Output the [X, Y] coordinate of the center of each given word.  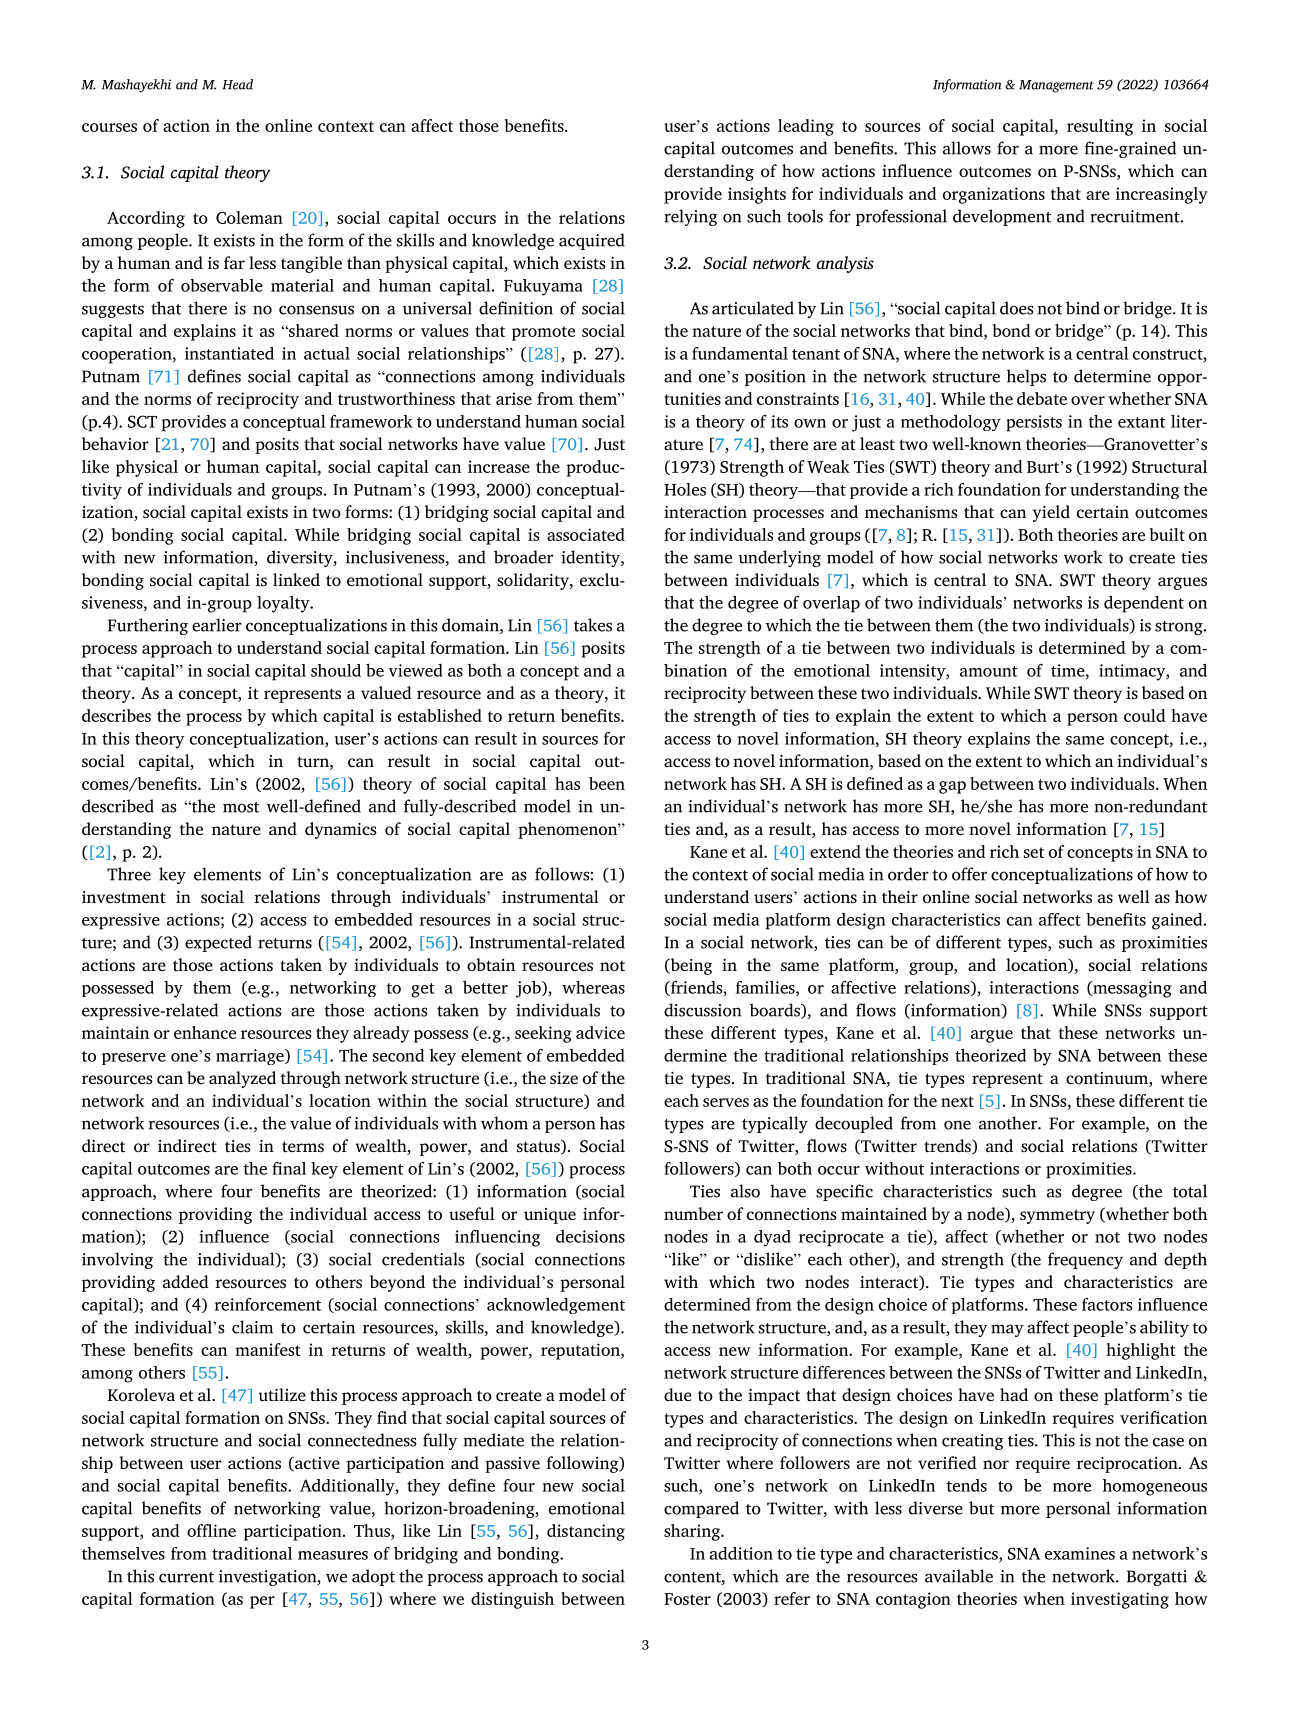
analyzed [242, 1079]
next [957, 1101]
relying [690, 217]
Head [237, 84]
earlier [217, 625]
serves [726, 1102]
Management [1056, 86]
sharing [693, 1532]
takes [593, 625]
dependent [1144, 604]
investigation [269, 1578]
